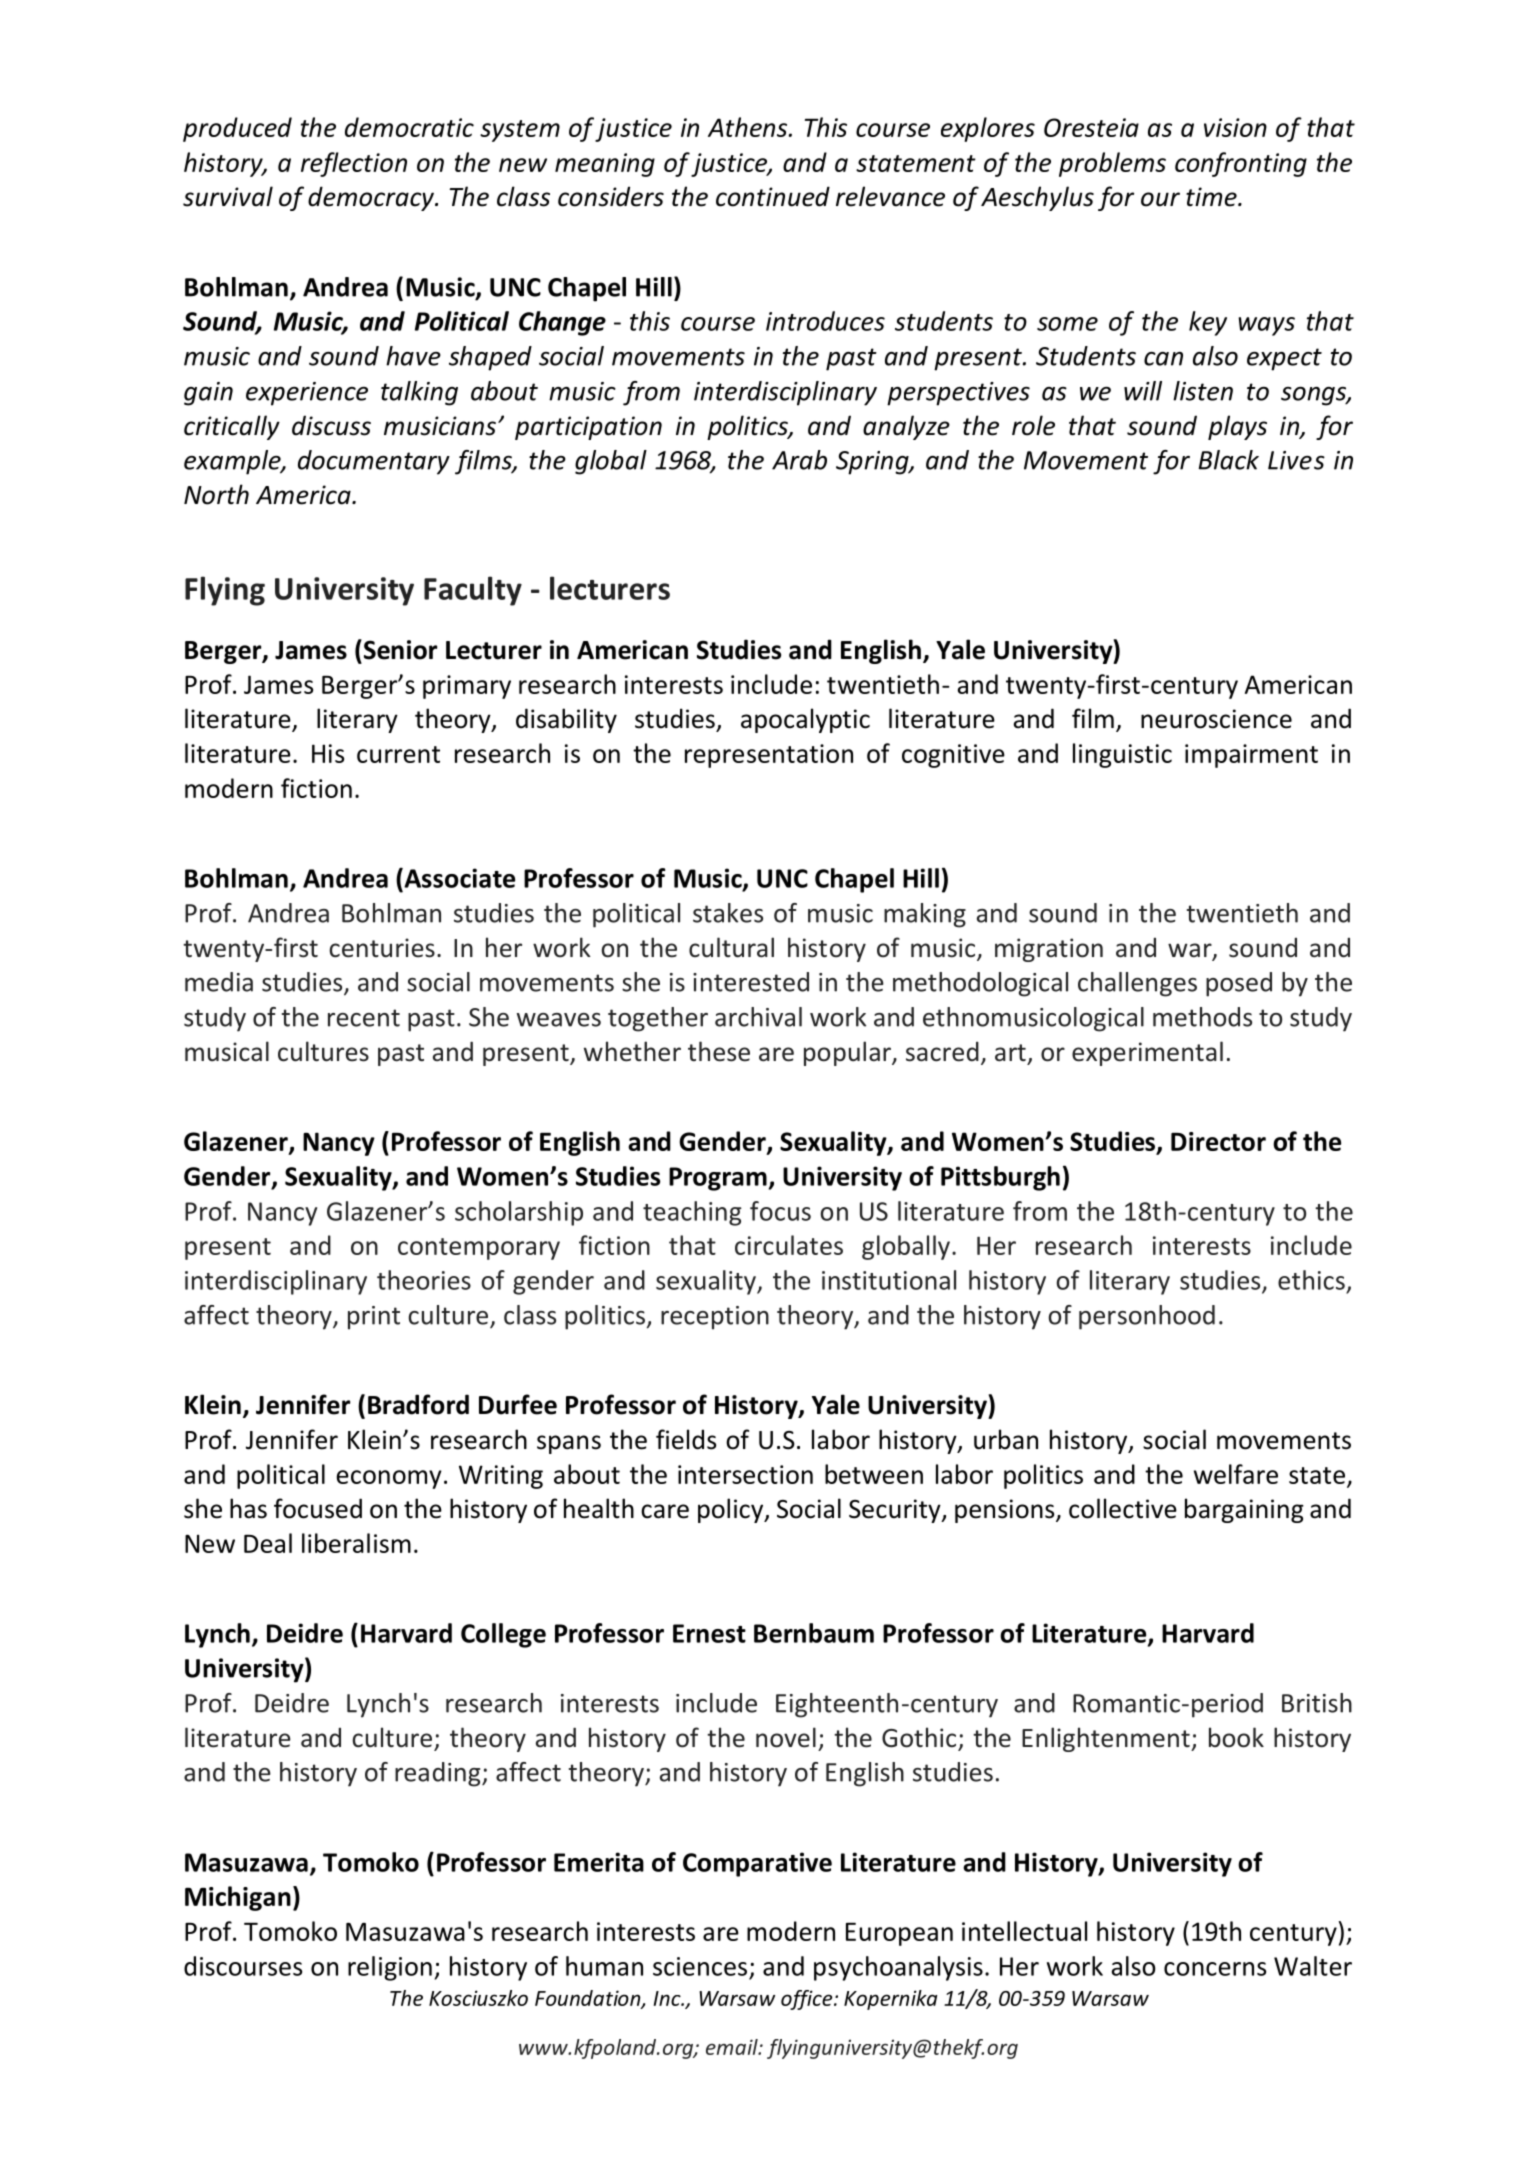  Describe the element at coordinates (398, 754) in the document. I see `current` at that location.
